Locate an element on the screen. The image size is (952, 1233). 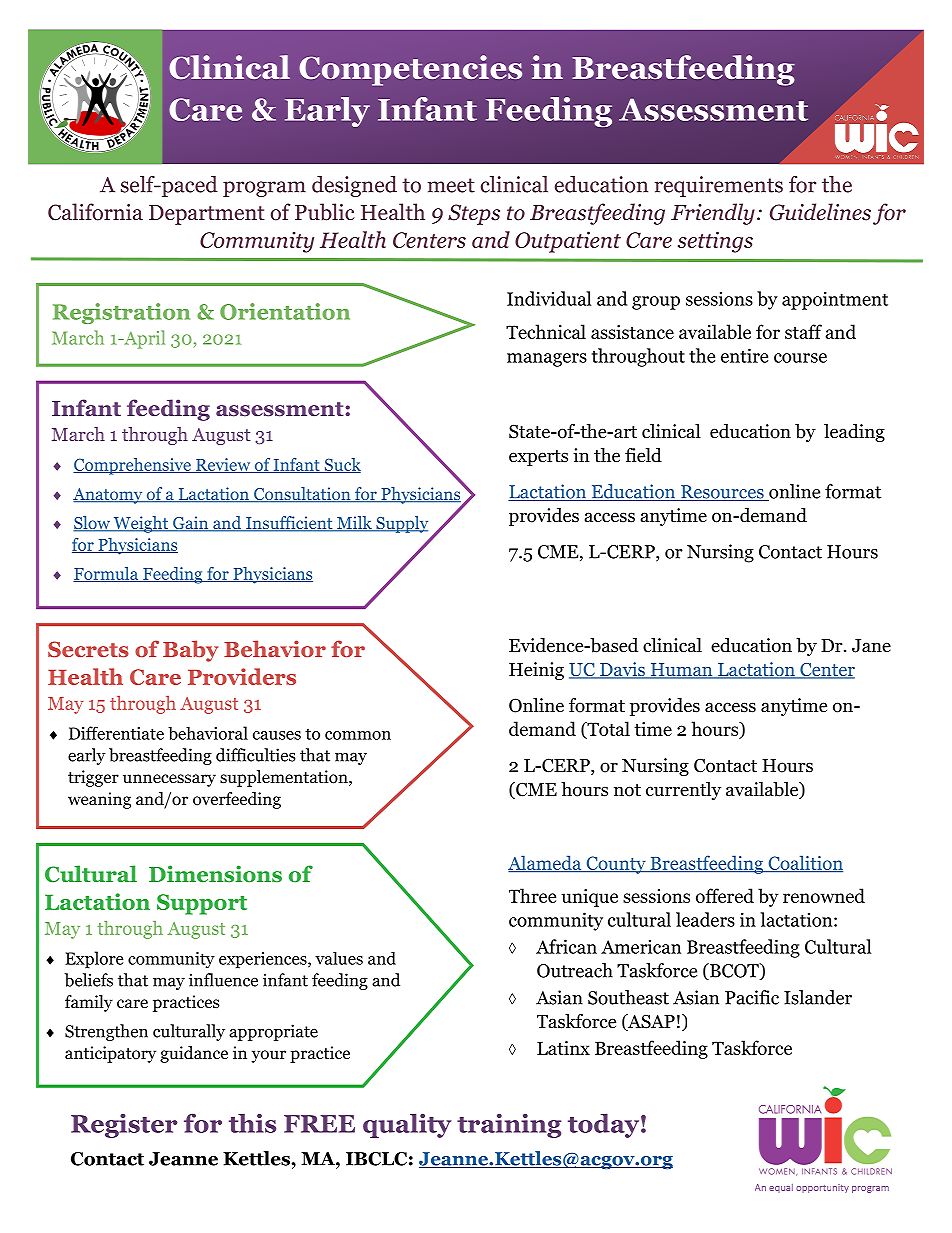
renowned is located at coordinates (824, 895).
